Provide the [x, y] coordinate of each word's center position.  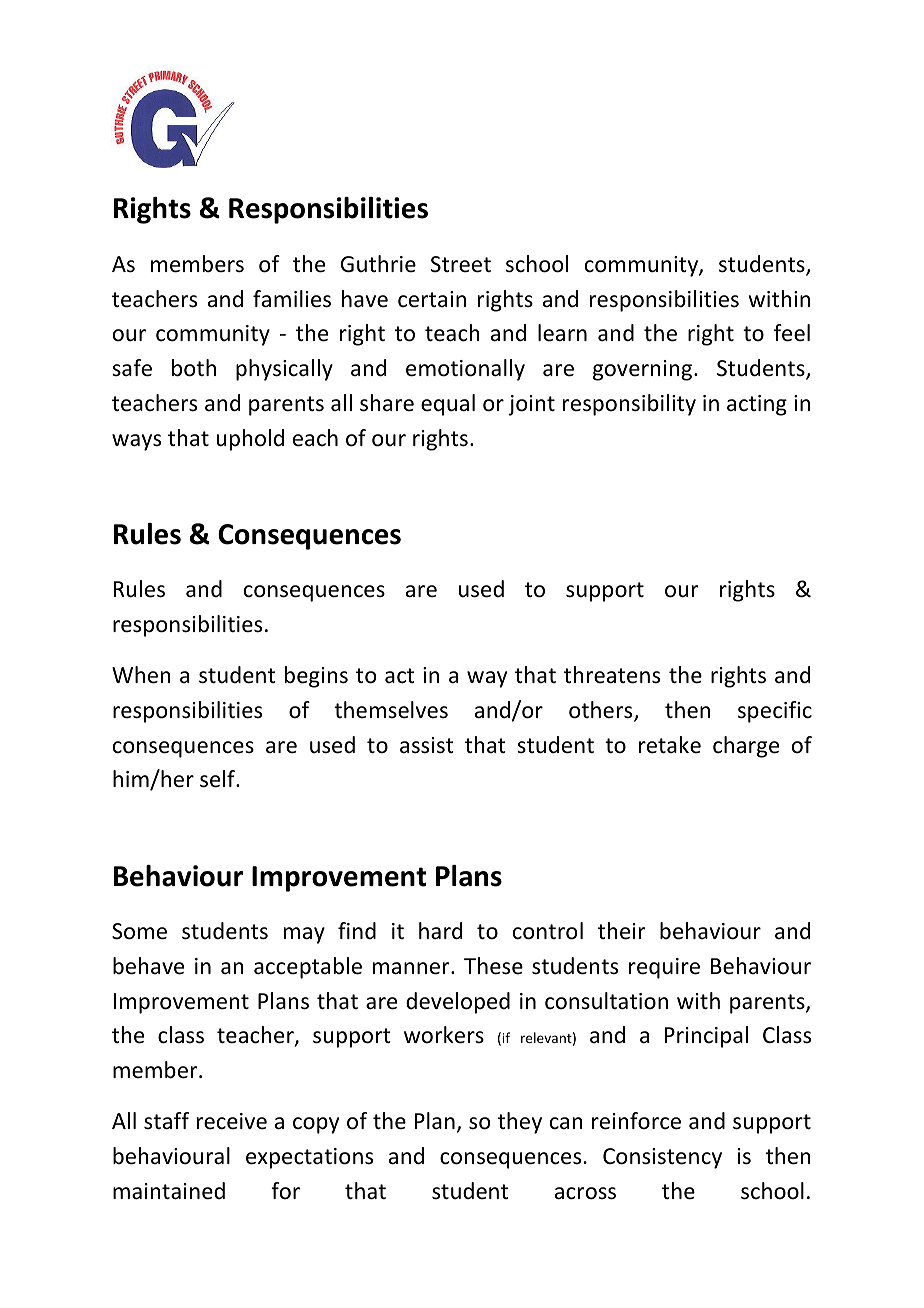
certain [432, 299]
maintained [169, 1191]
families [292, 299]
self [218, 779]
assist [427, 745]
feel [792, 333]
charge [746, 747]
